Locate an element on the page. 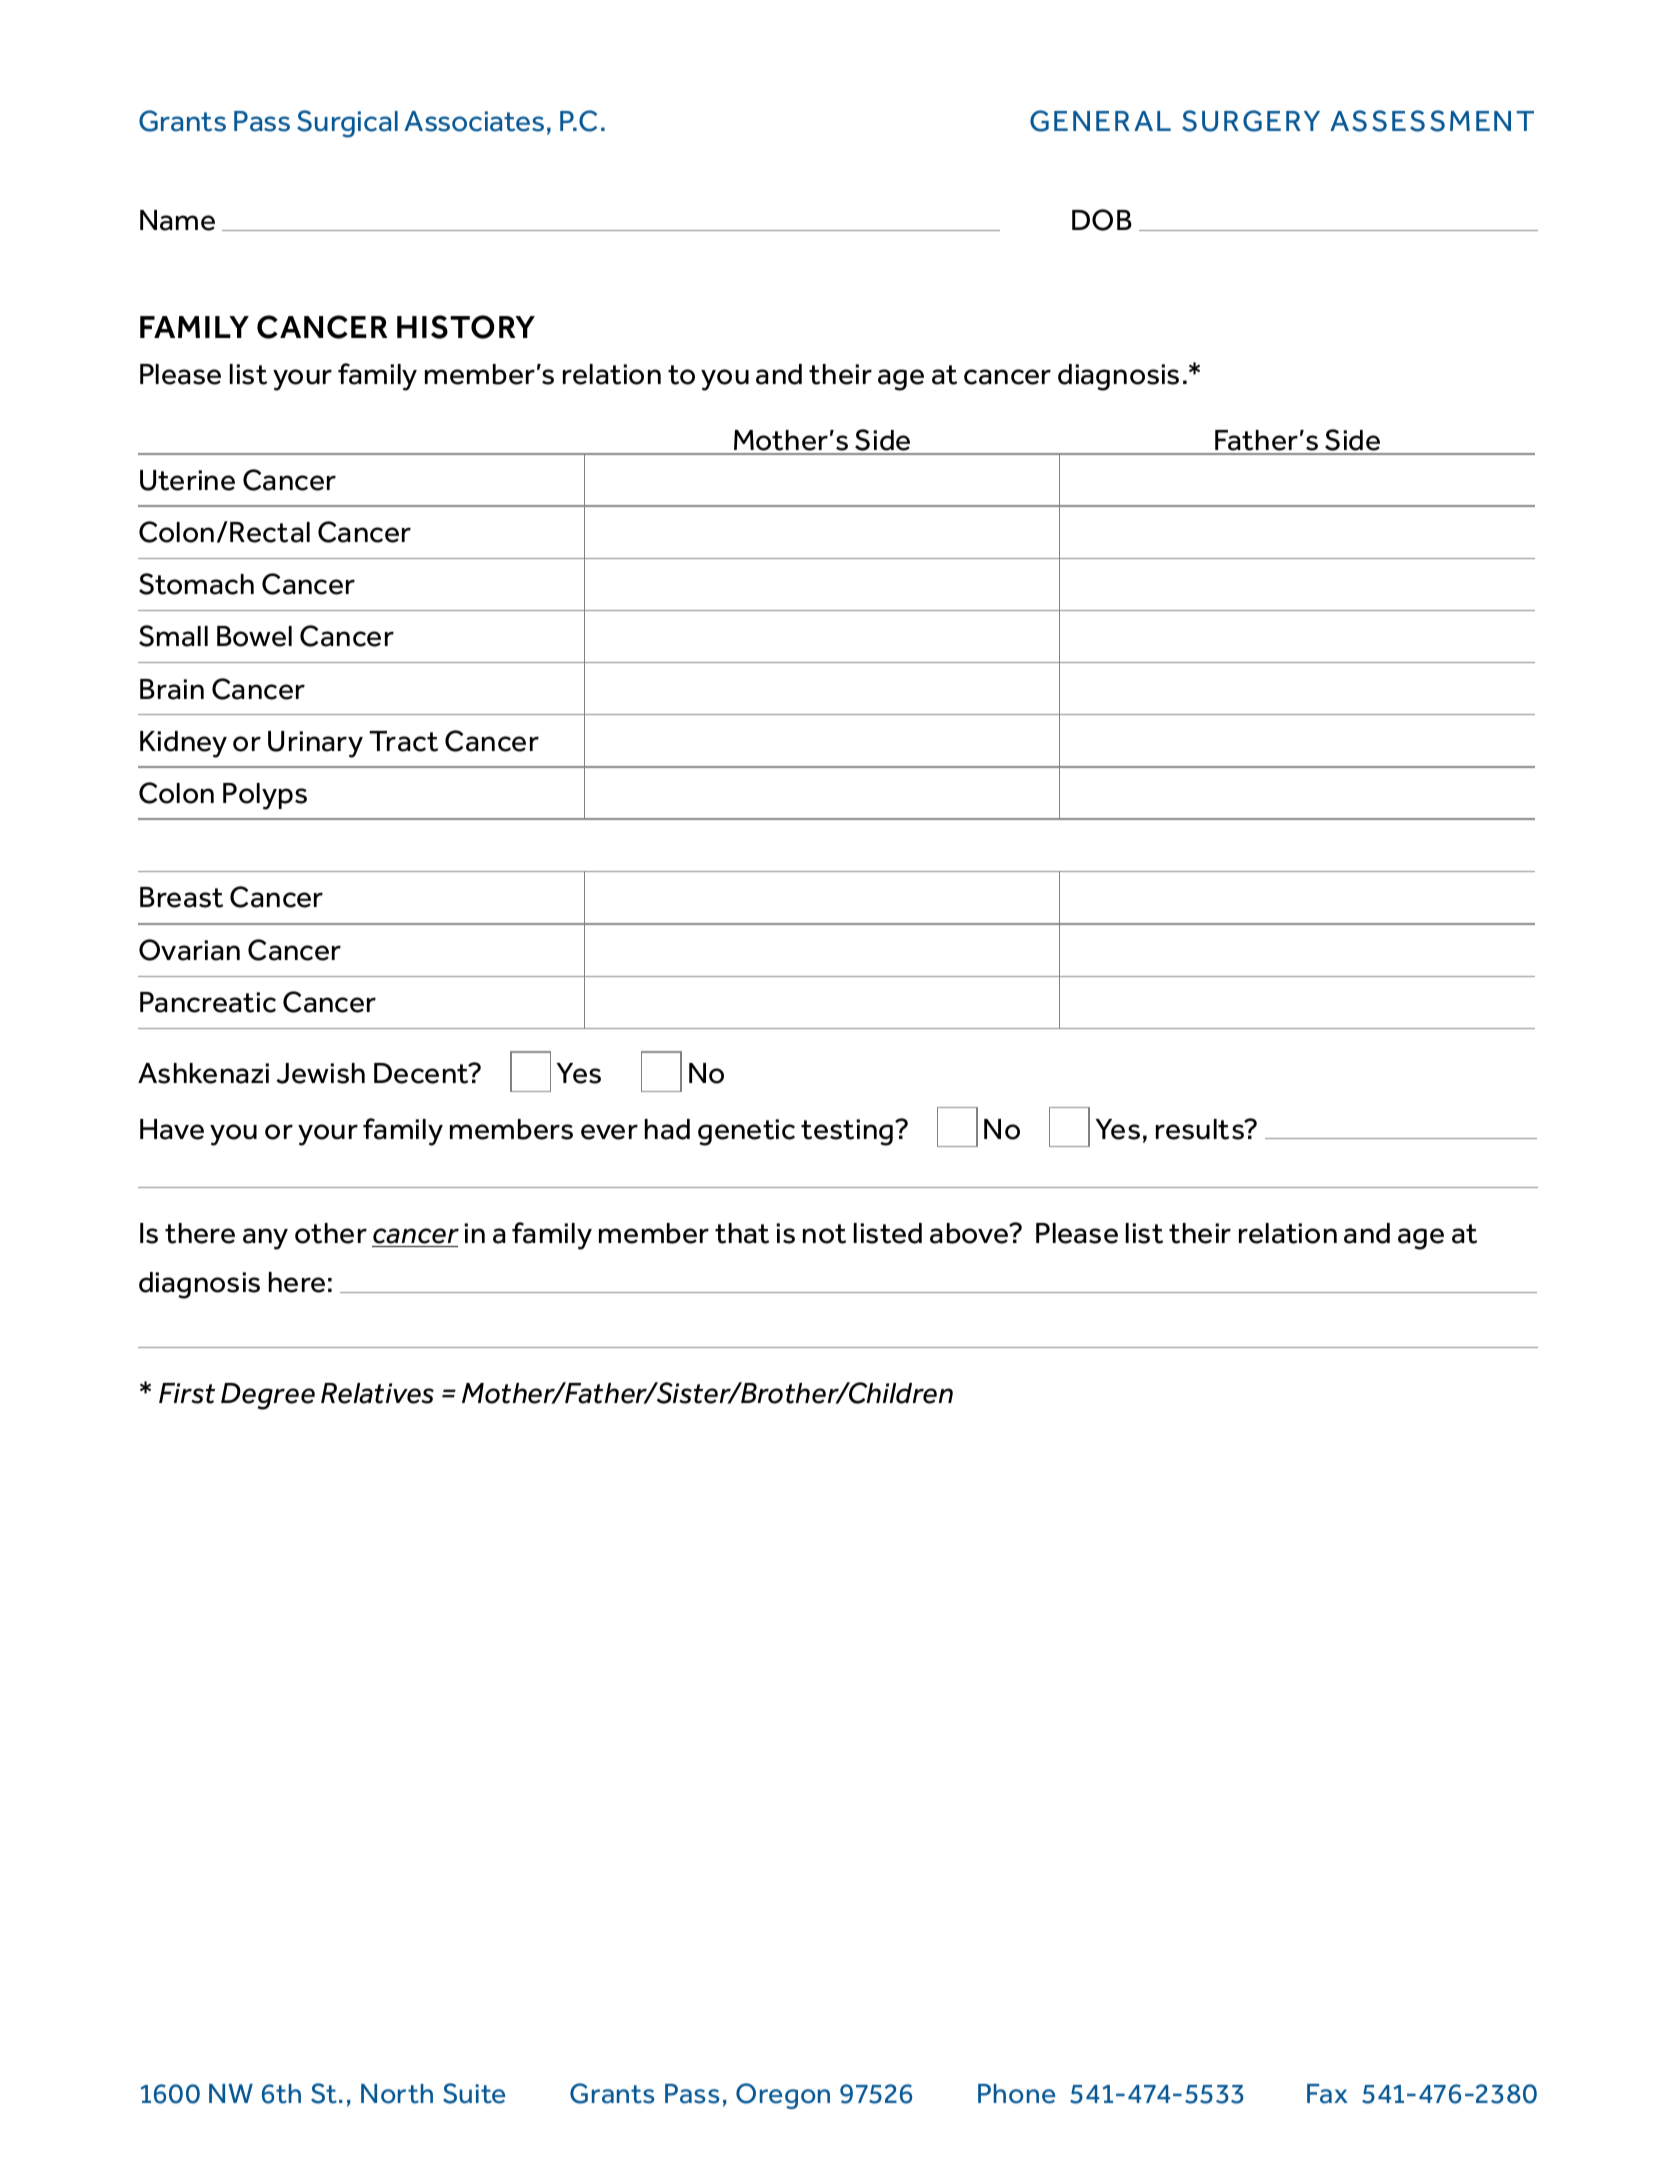 This image has height=2169, width=1676. testing is located at coordinates (848, 1132).
